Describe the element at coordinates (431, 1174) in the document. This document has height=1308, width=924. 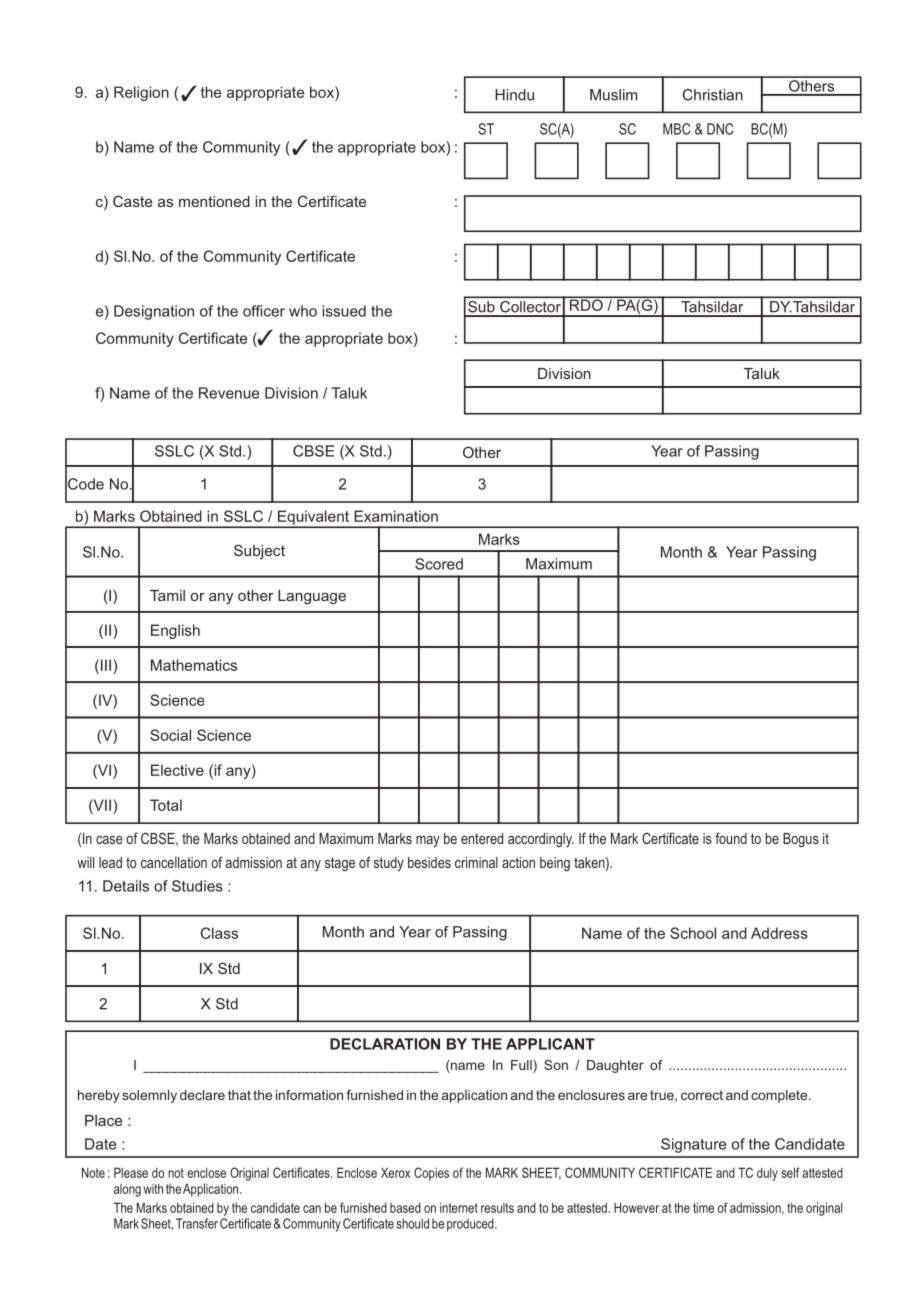
I see `Copies` at that location.
